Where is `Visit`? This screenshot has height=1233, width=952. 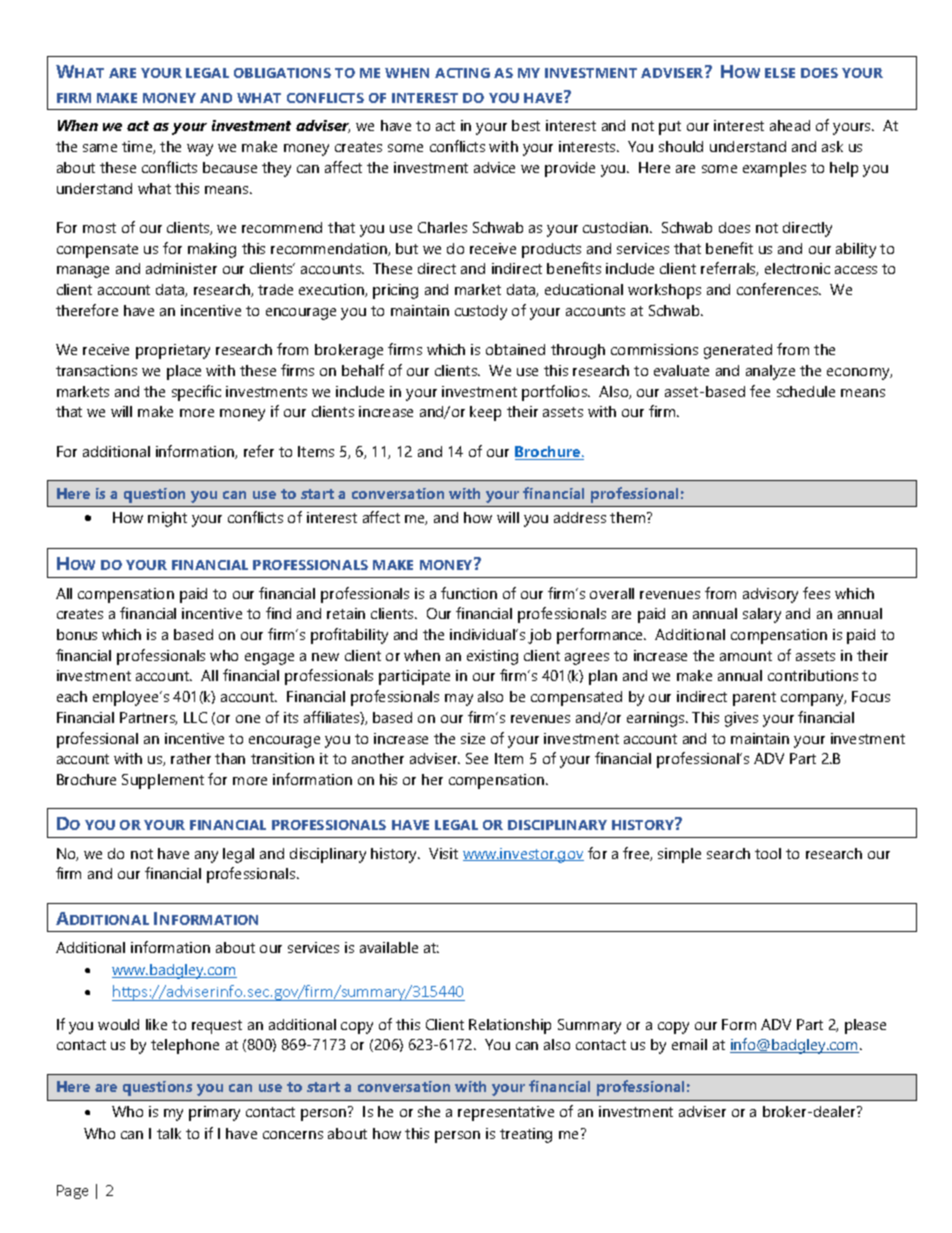
Visit is located at coordinates (443, 853).
